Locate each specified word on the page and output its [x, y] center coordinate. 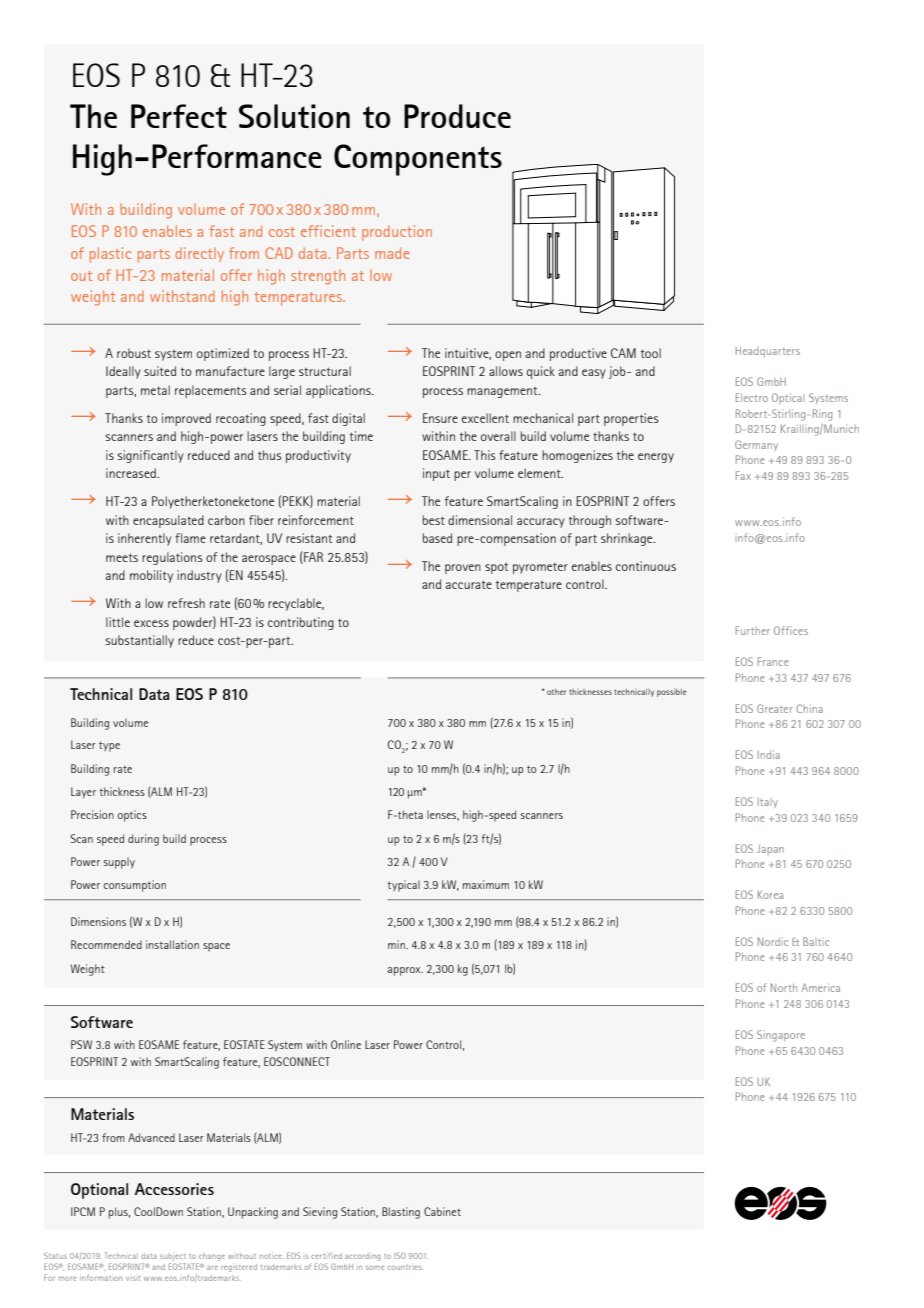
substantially [140, 641]
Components [418, 160]
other [556, 692]
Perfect [179, 116]
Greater [775, 708]
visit [133, 1278]
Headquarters [768, 352]
